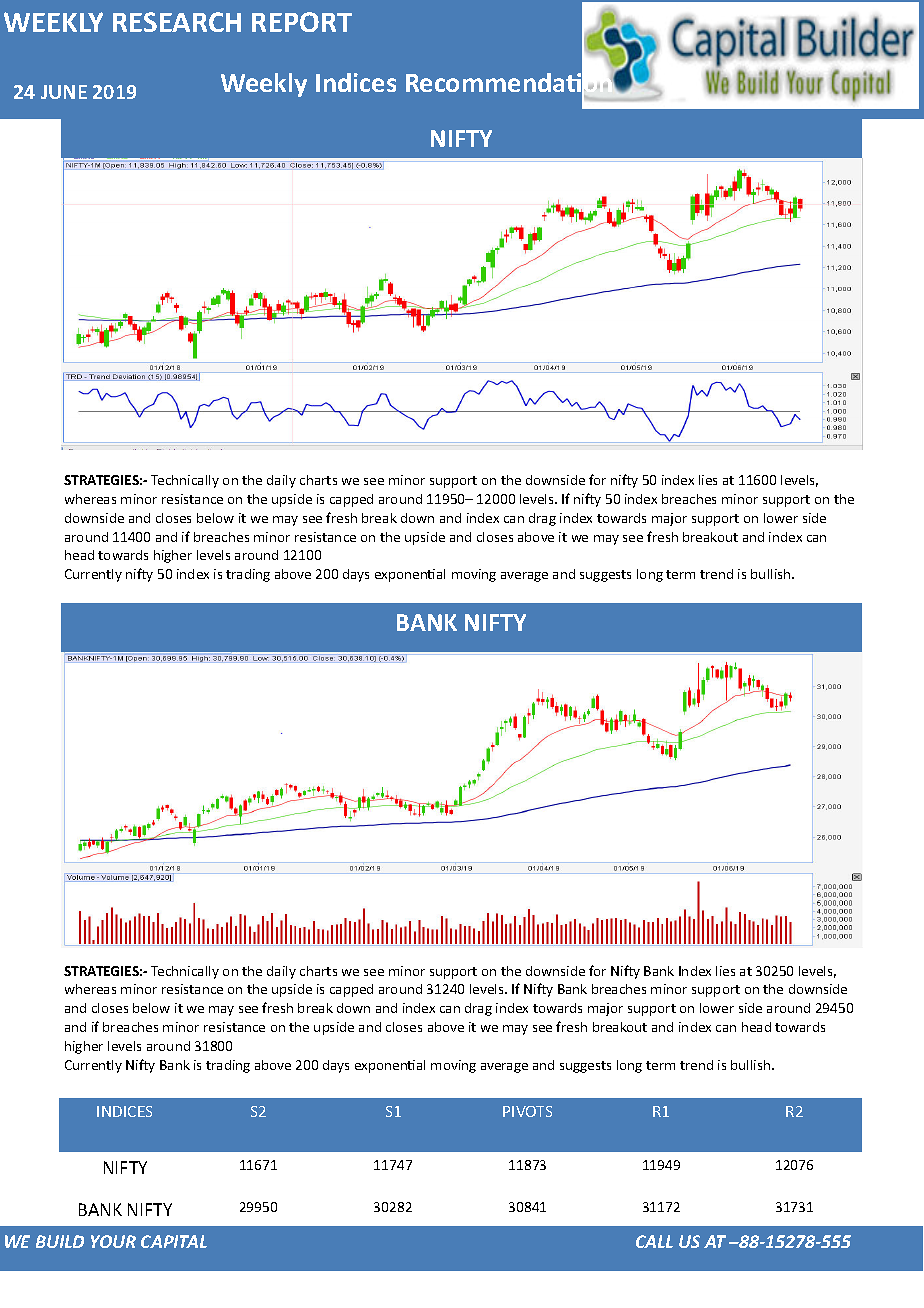  Describe the element at coordinates (527, 1111) in the screenshot. I see `PIVOTS` at that location.
